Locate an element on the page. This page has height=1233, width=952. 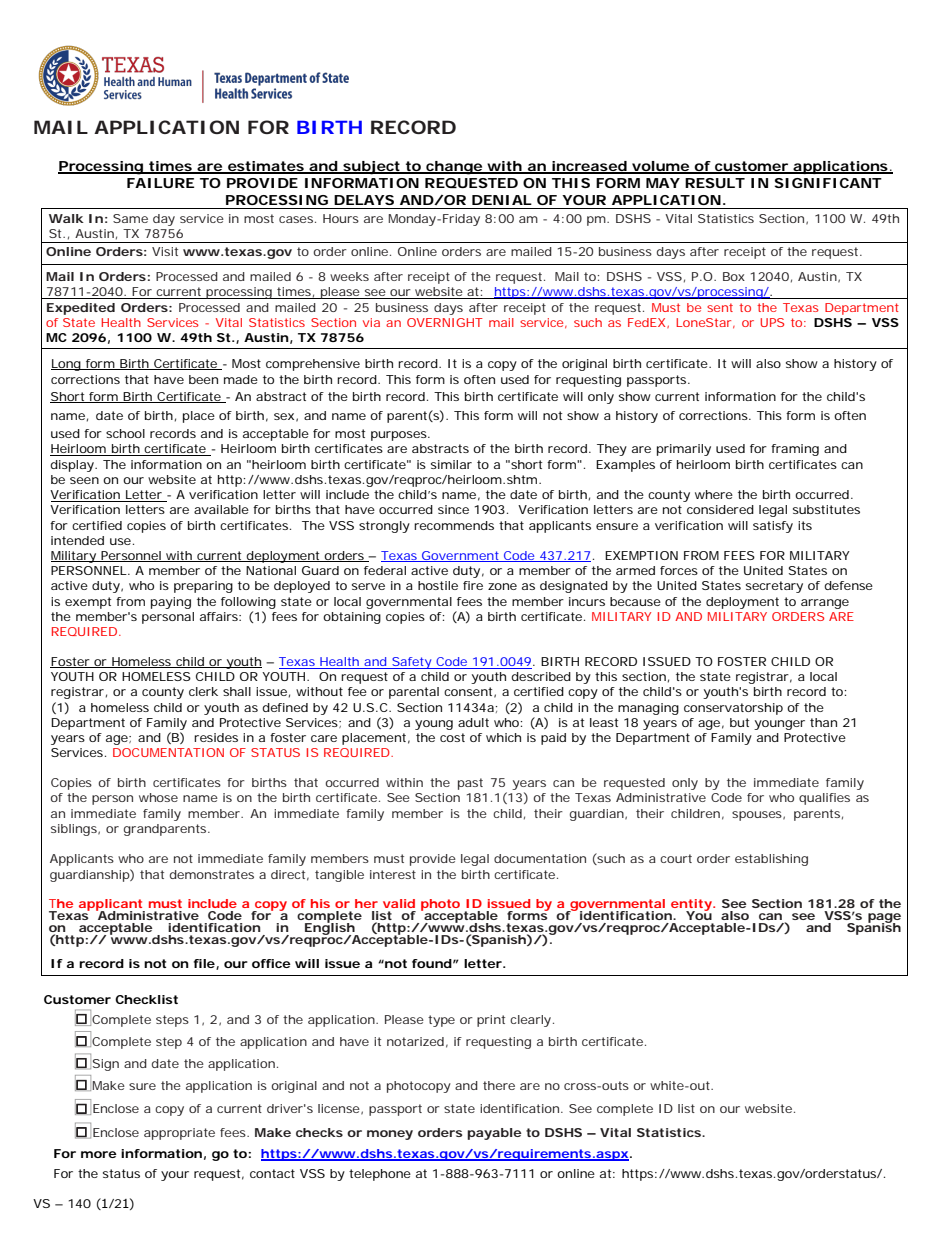
payable is located at coordinates (494, 1134).
